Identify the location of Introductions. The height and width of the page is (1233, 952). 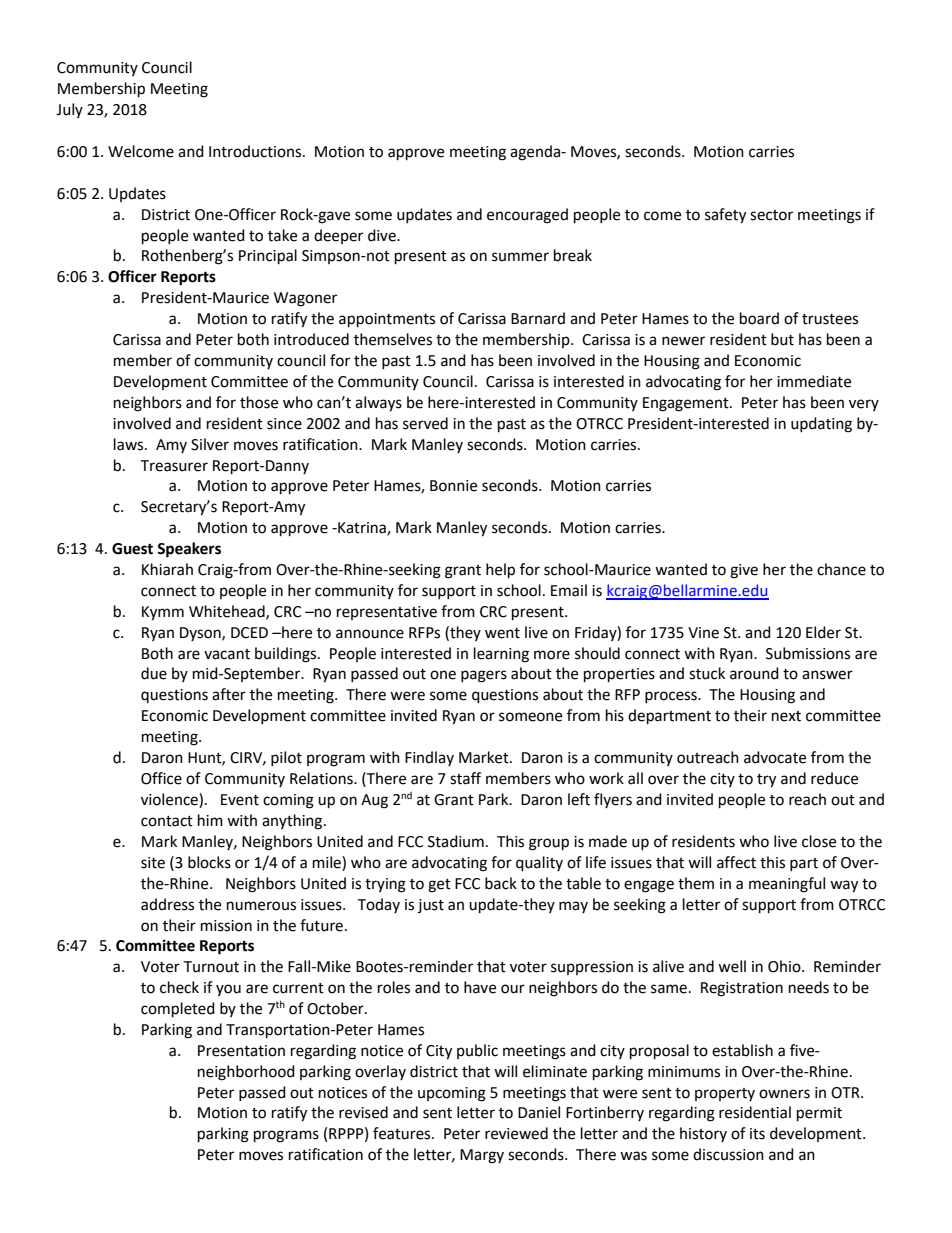
(256, 151).
